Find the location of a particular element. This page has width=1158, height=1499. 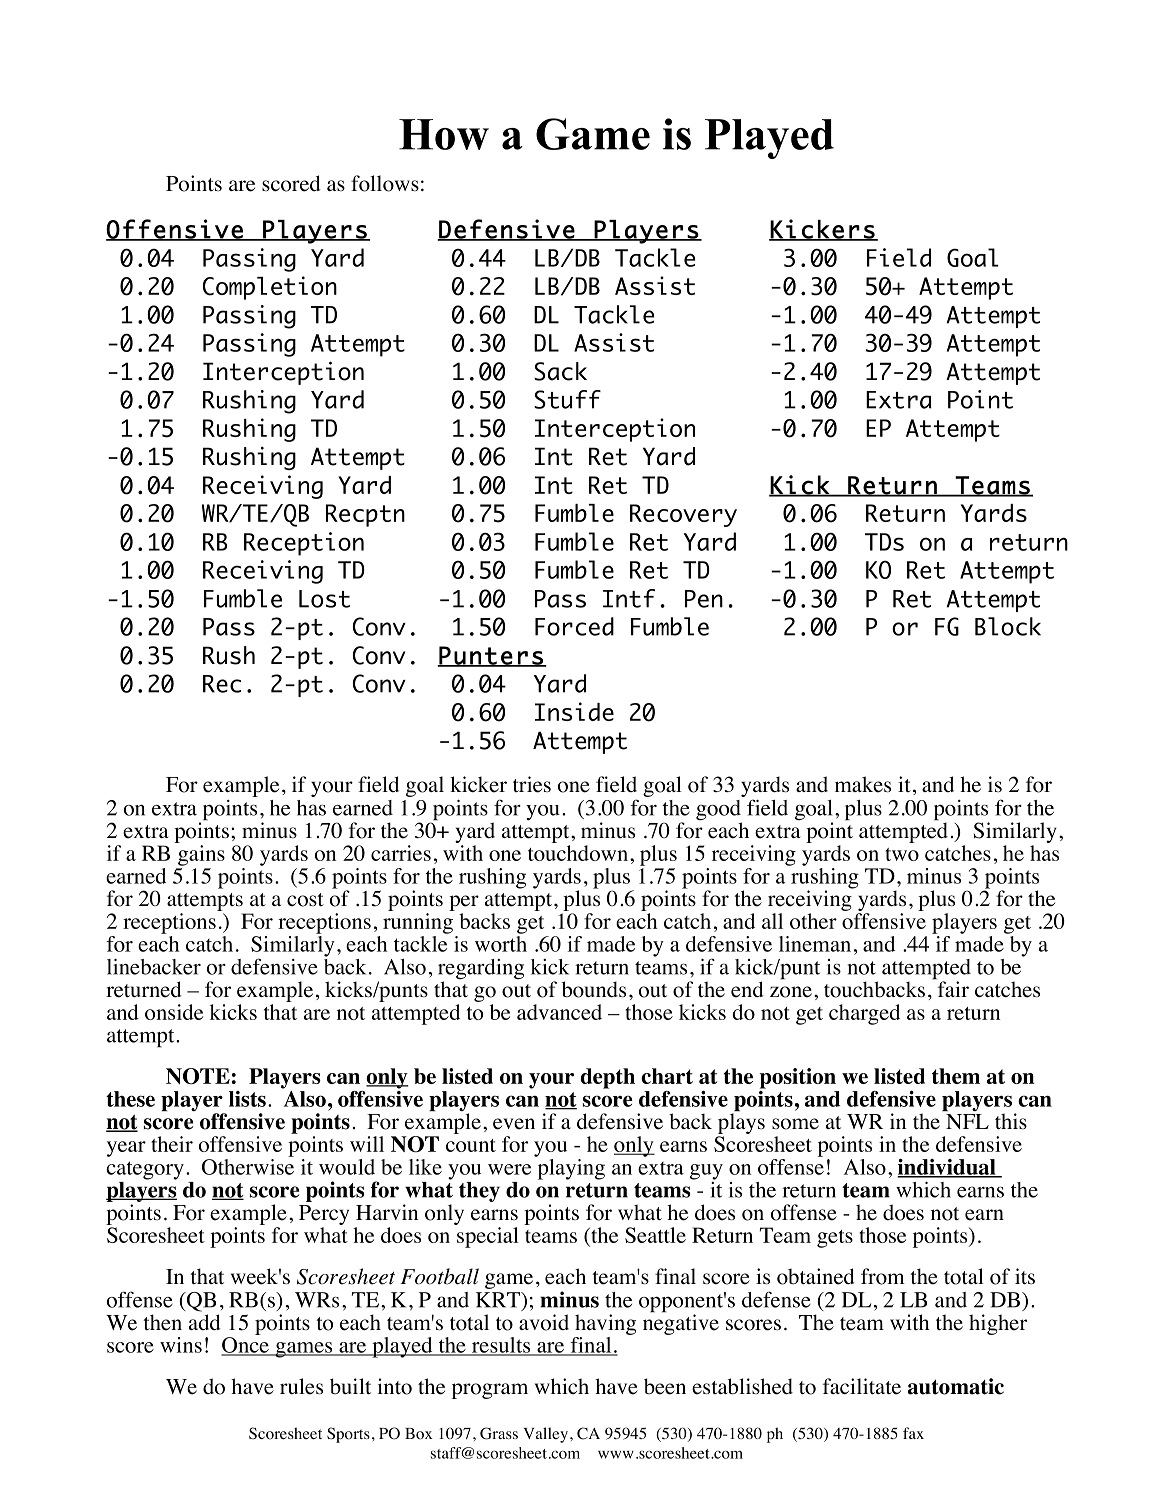

How is located at coordinates (444, 134).
